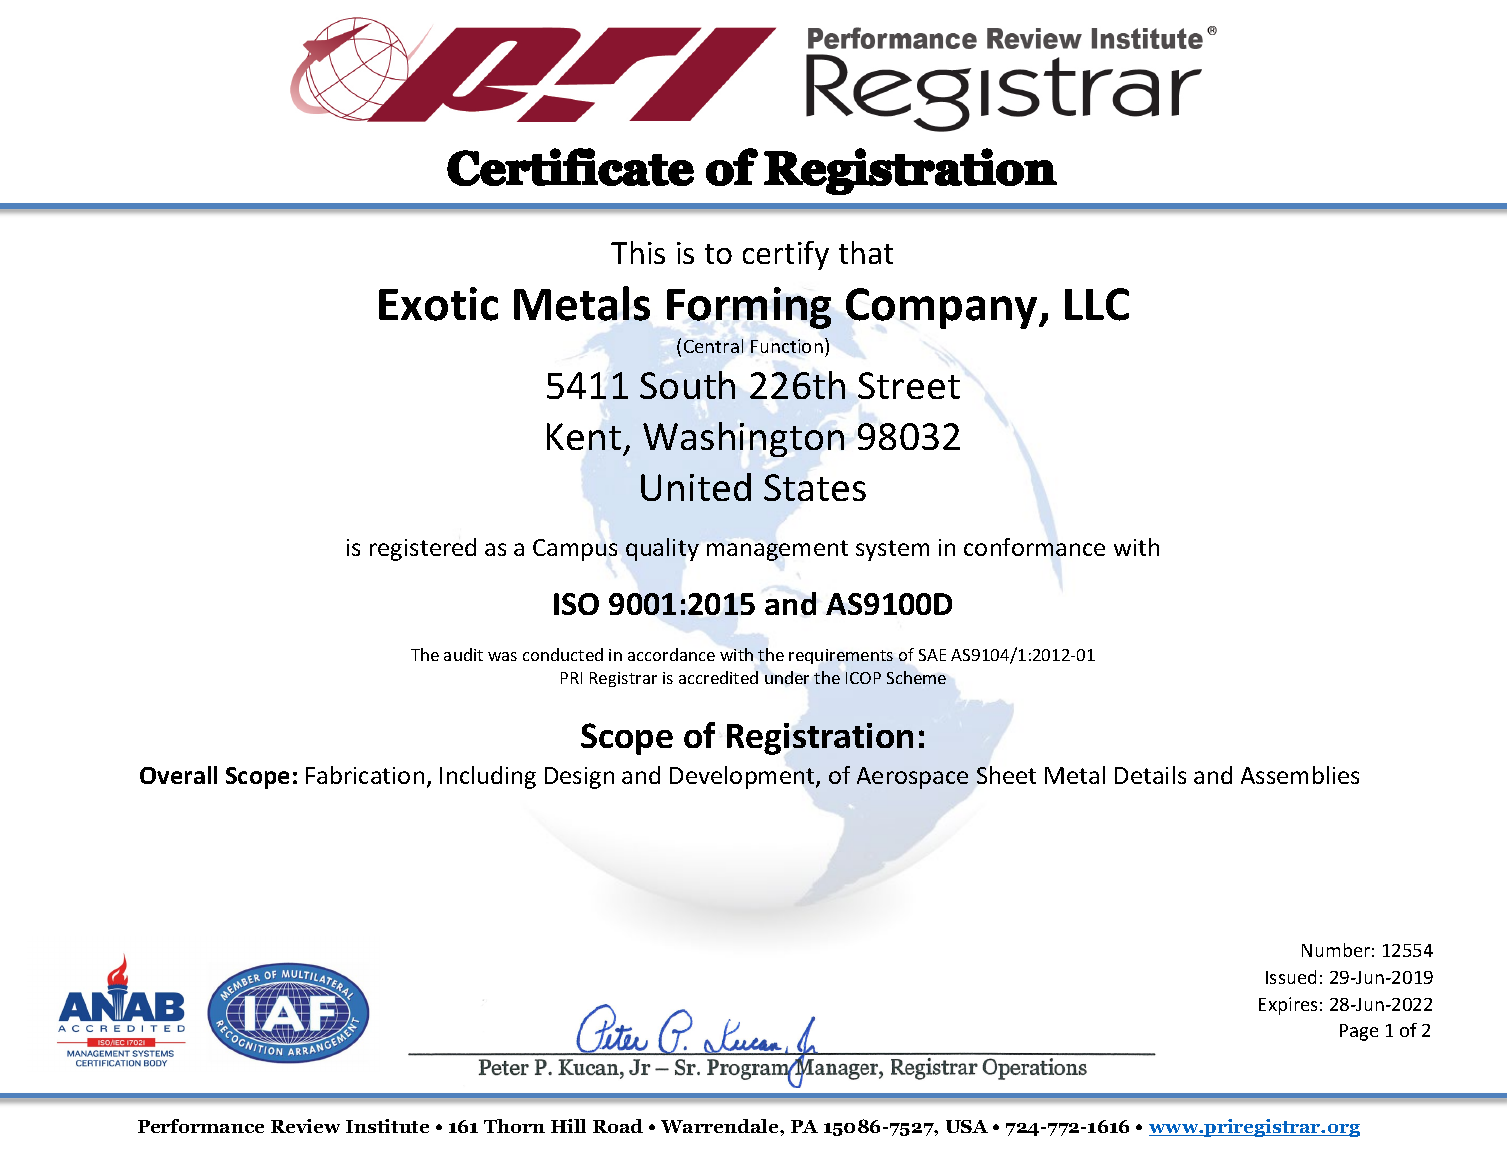 Image resolution: width=1507 pixels, height=1165 pixels. Describe the element at coordinates (1150, 775) in the screenshot. I see `Details` at that location.
